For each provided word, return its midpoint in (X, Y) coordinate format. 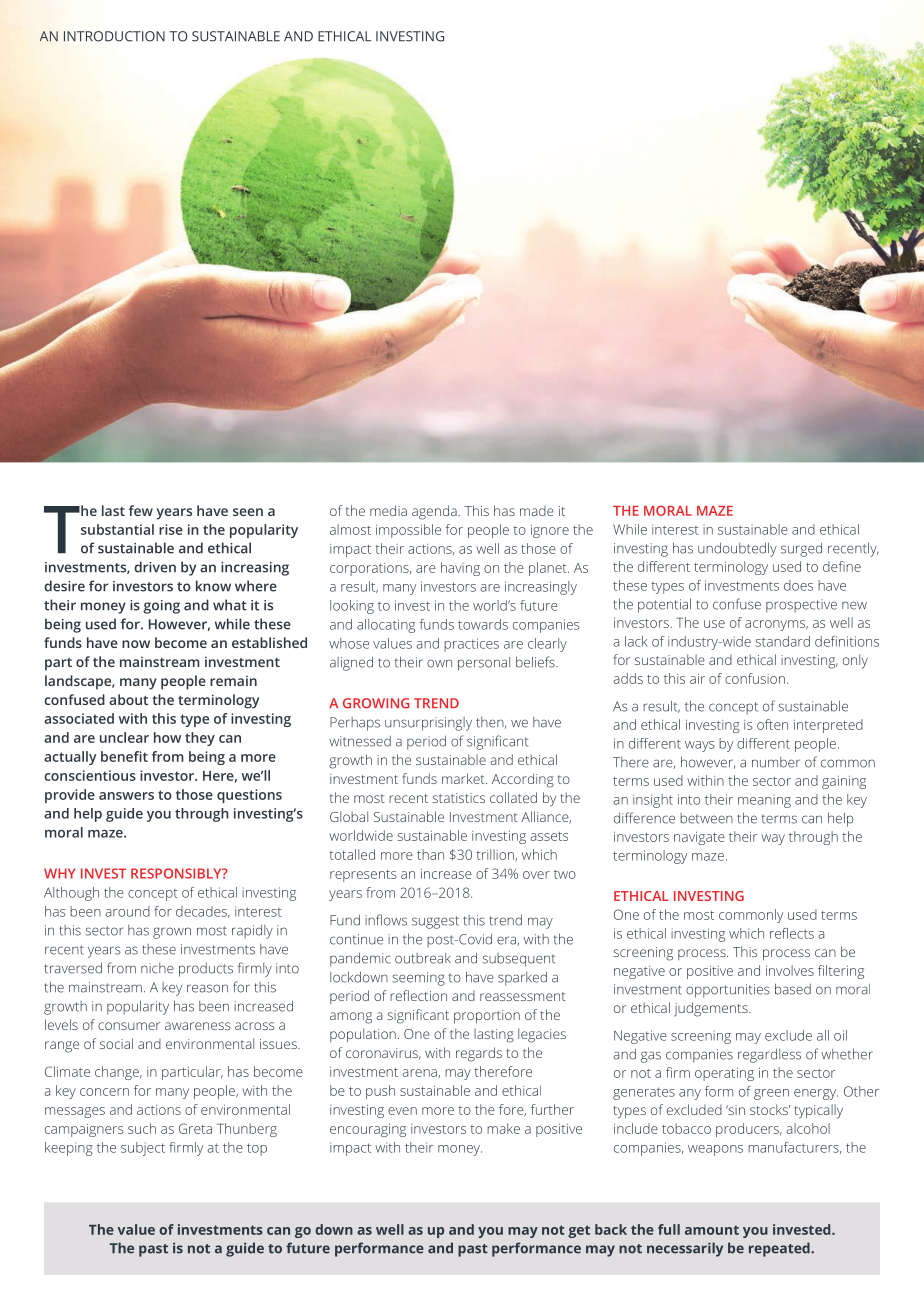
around (127, 911)
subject (143, 1149)
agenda (435, 512)
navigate (699, 838)
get (579, 1231)
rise (171, 529)
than (430, 854)
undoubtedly (737, 549)
